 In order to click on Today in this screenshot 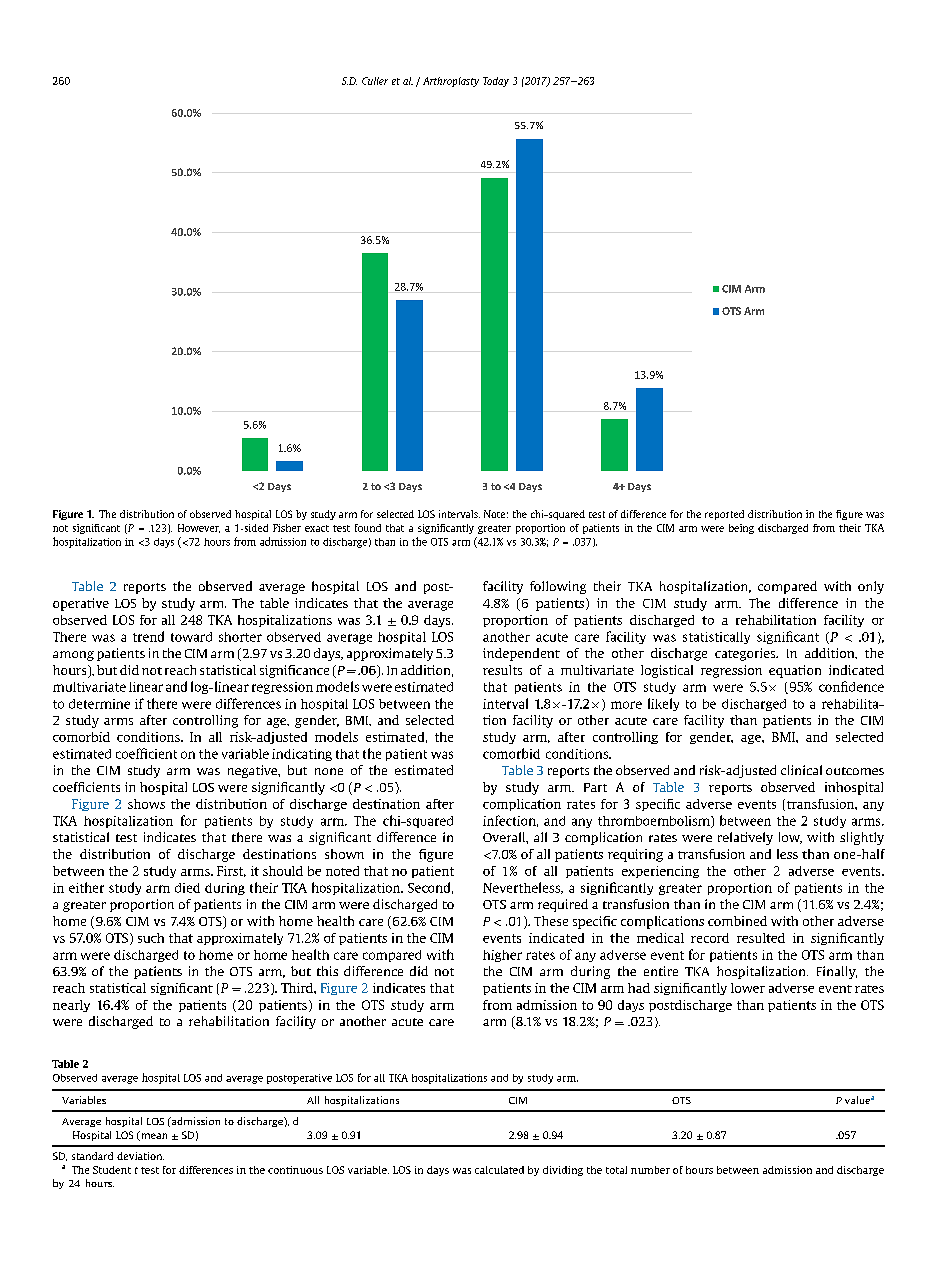, I will do `click(496, 82)`.
